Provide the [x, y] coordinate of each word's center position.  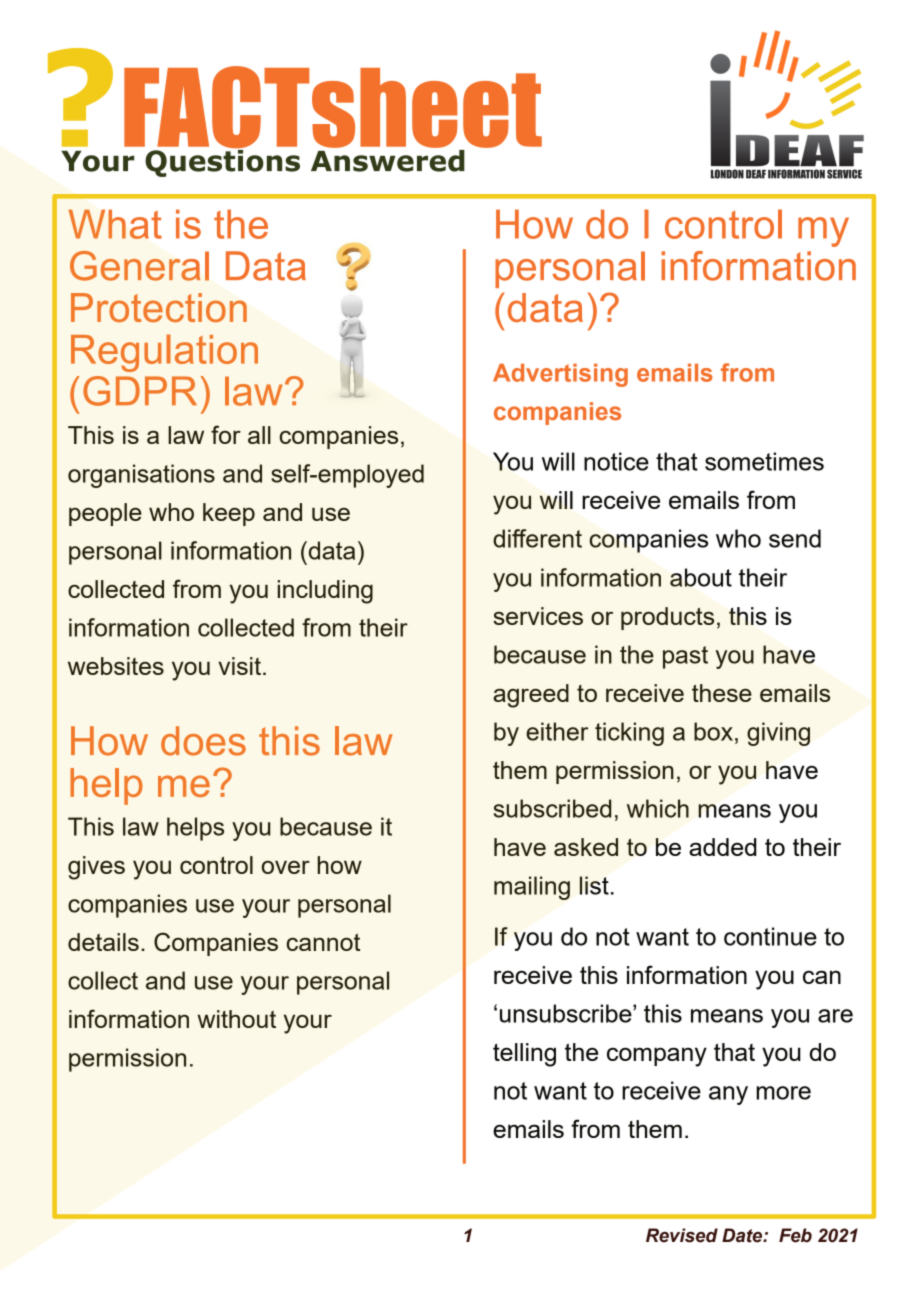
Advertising [560, 375]
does [203, 741]
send [795, 538]
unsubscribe [567, 1013]
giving [778, 734]
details [103, 942]
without [236, 1019]
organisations [141, 476]
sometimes [764, 461]
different [537, 538]
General [139, 266]
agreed [531, 696]
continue [770, 936]
